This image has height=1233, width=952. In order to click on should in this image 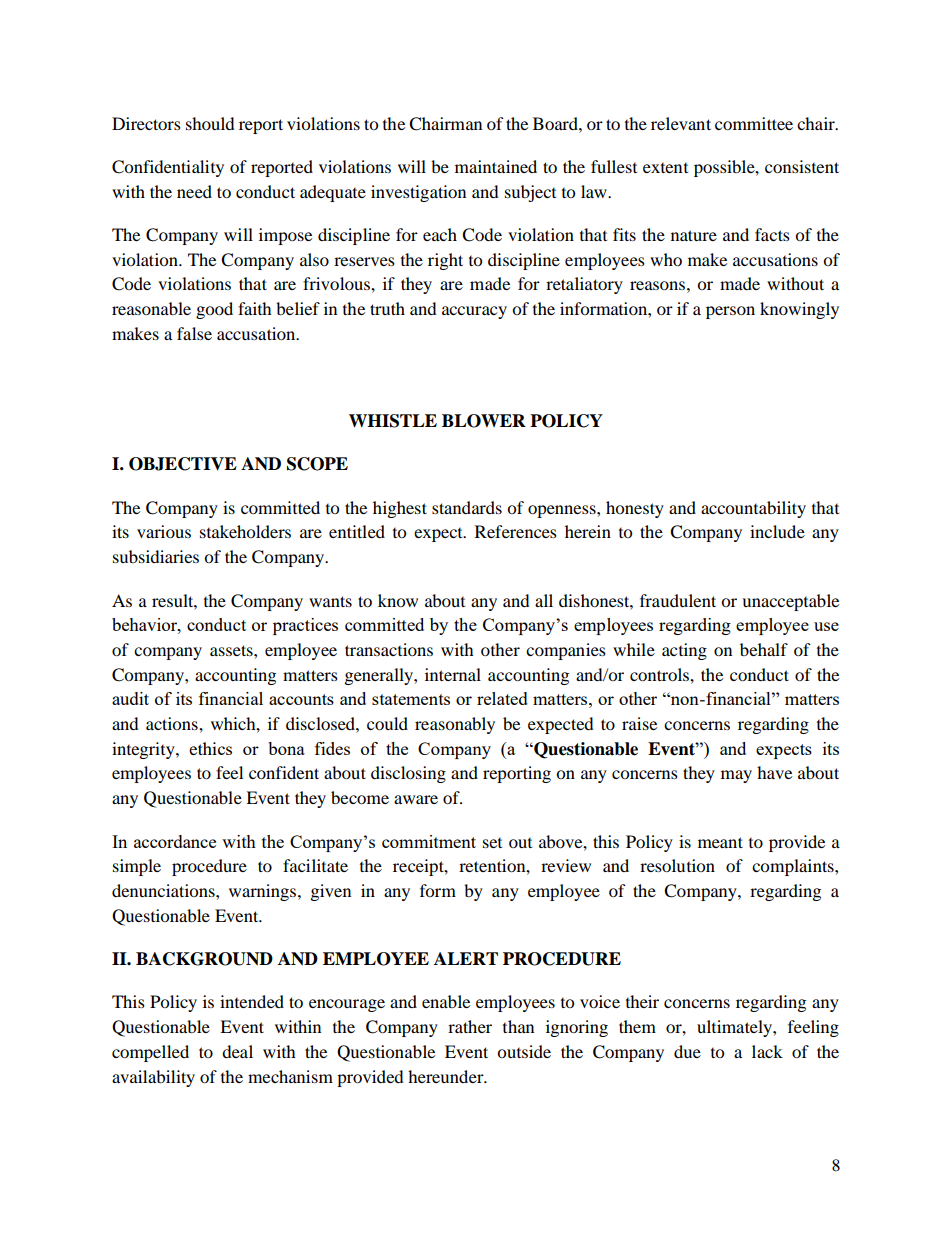, I will do `click(210, 123)`.
